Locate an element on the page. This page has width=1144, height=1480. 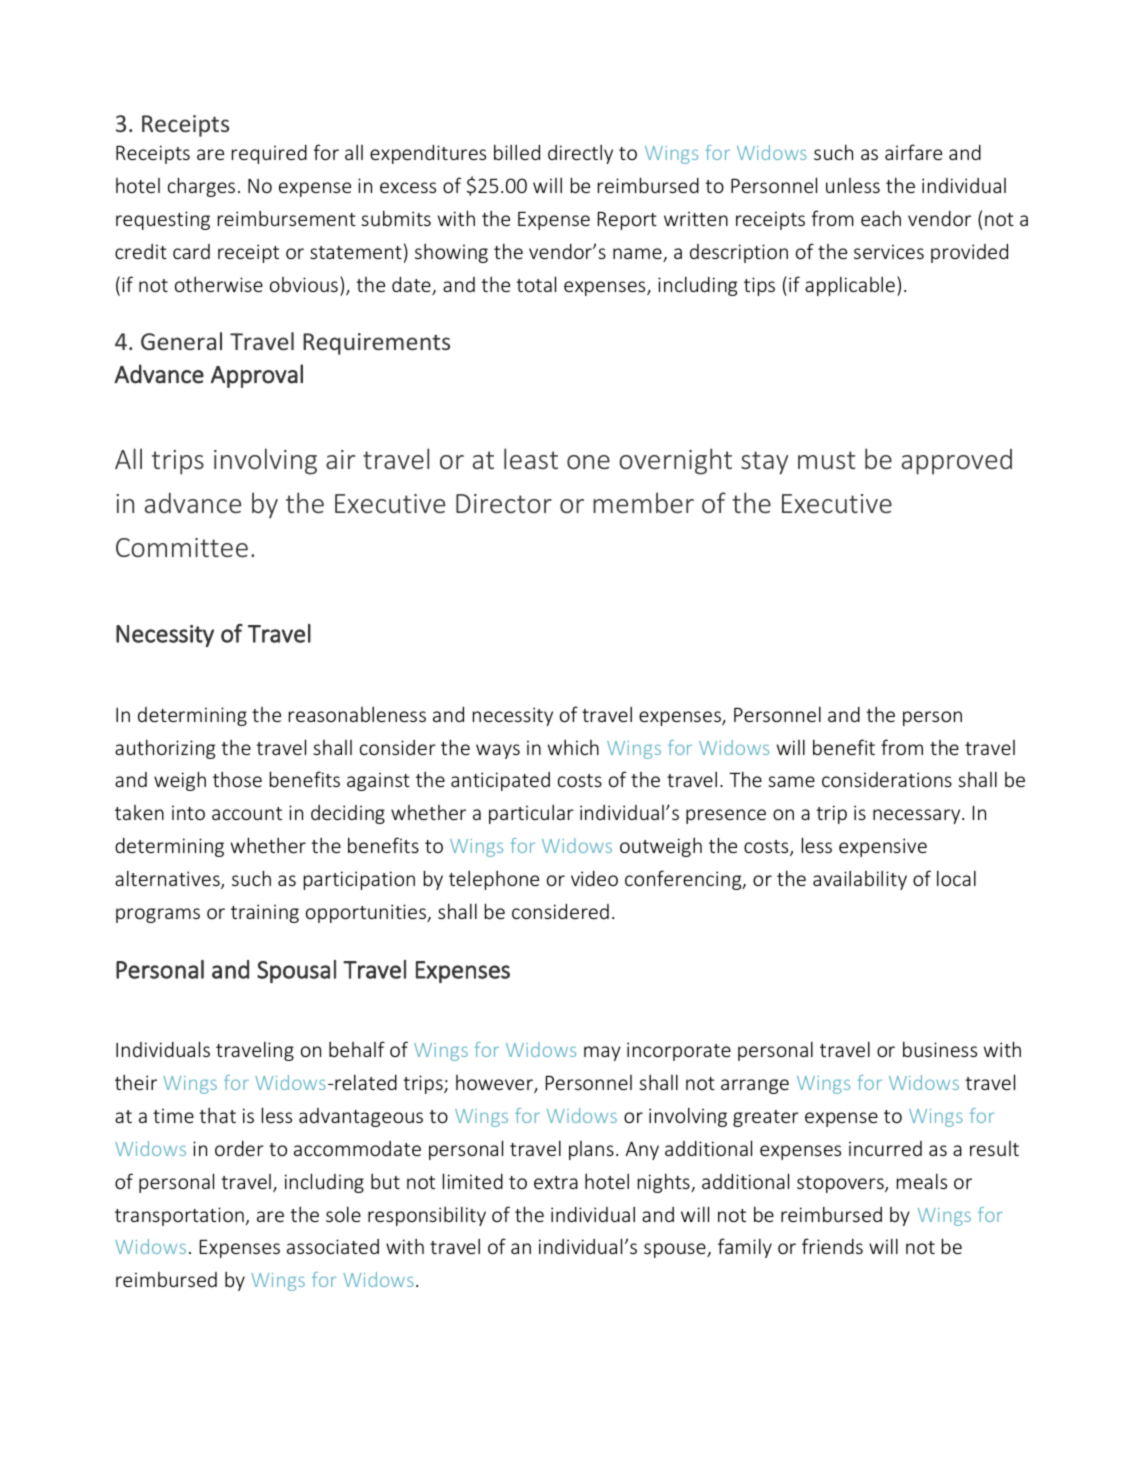
same is located at coordinates (791, 781).
